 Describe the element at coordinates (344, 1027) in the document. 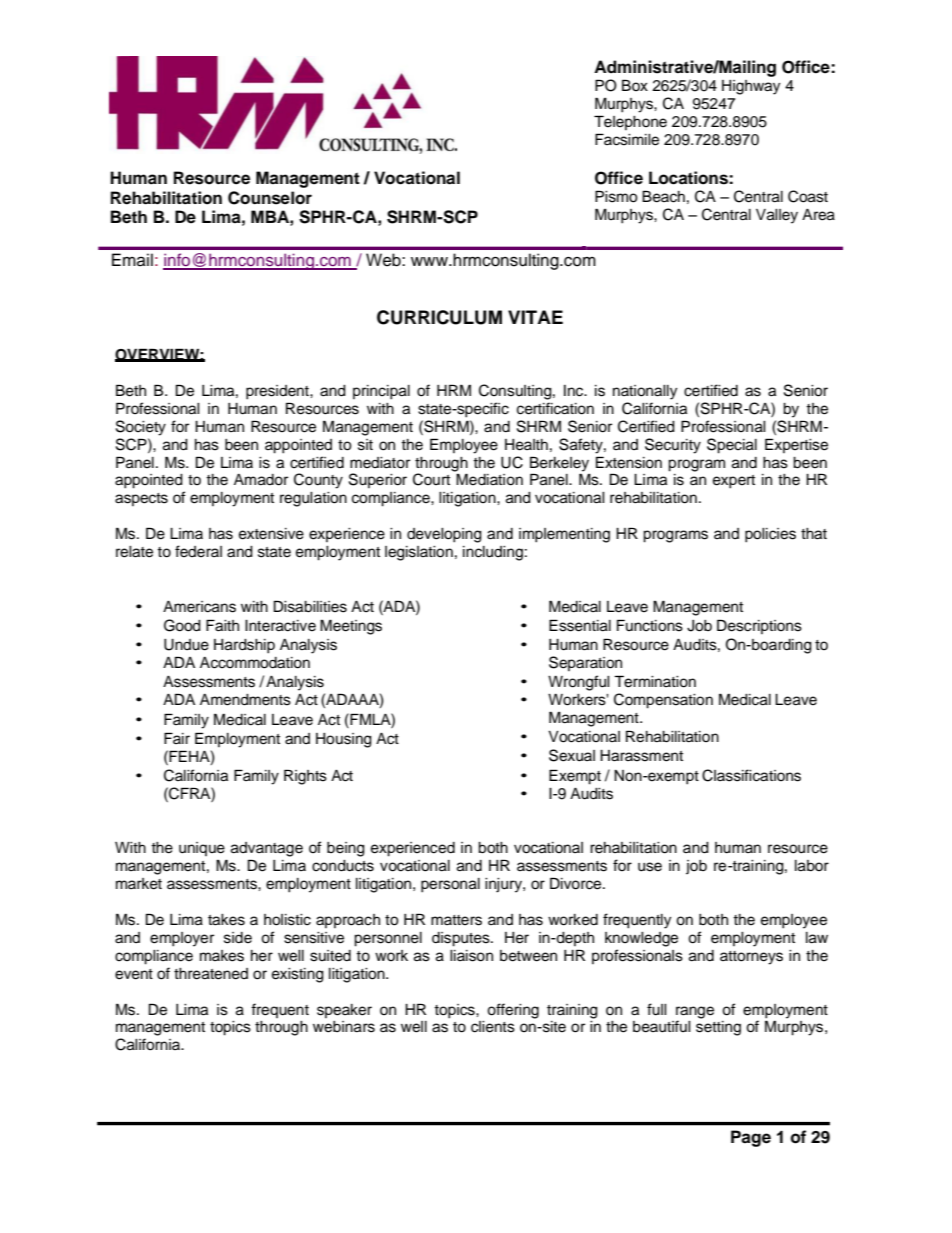

I see `webinars` at that location.
